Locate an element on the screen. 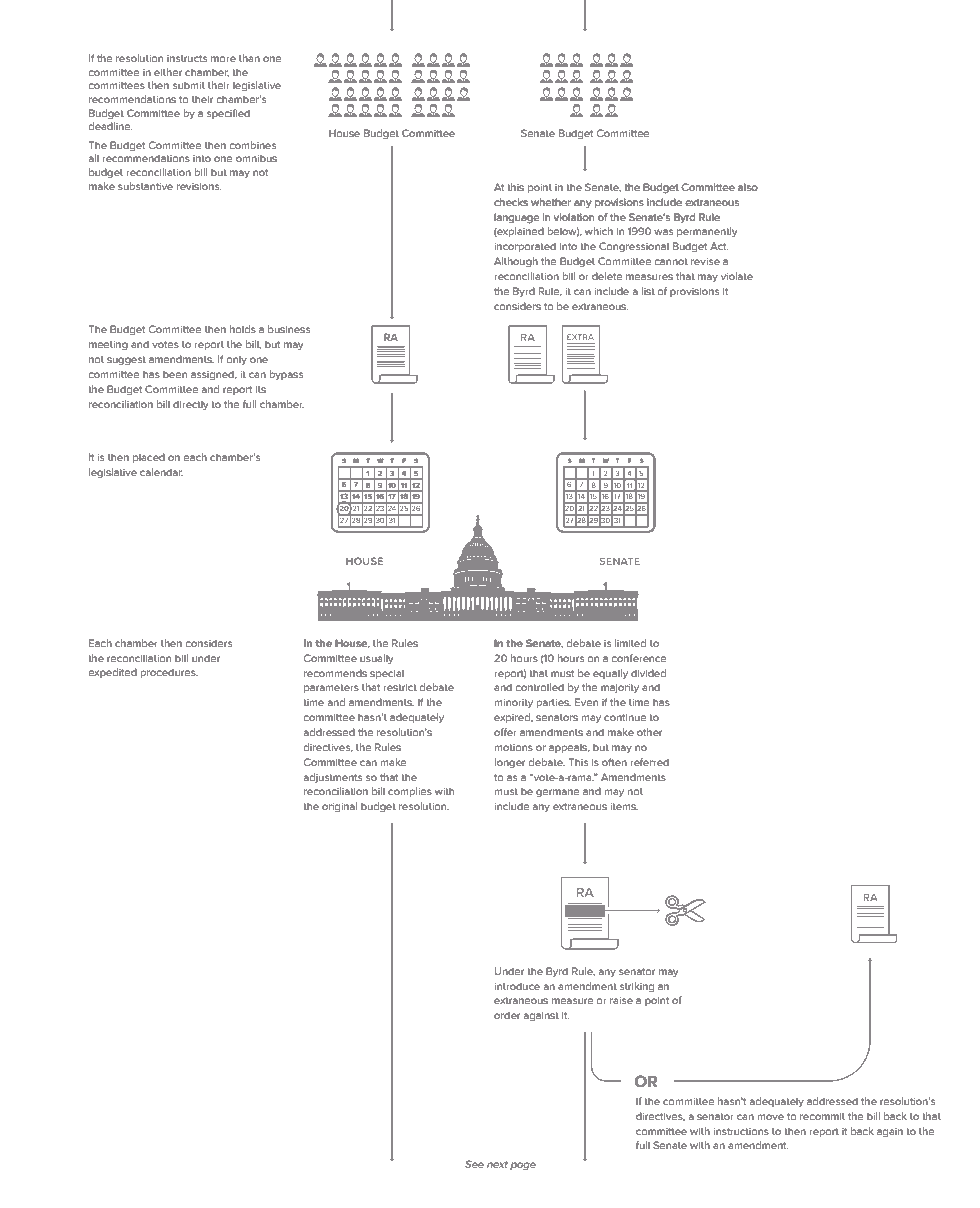 The width and height of the screenshot is (980, 1208). directly is located at coordinates (190, 405).
